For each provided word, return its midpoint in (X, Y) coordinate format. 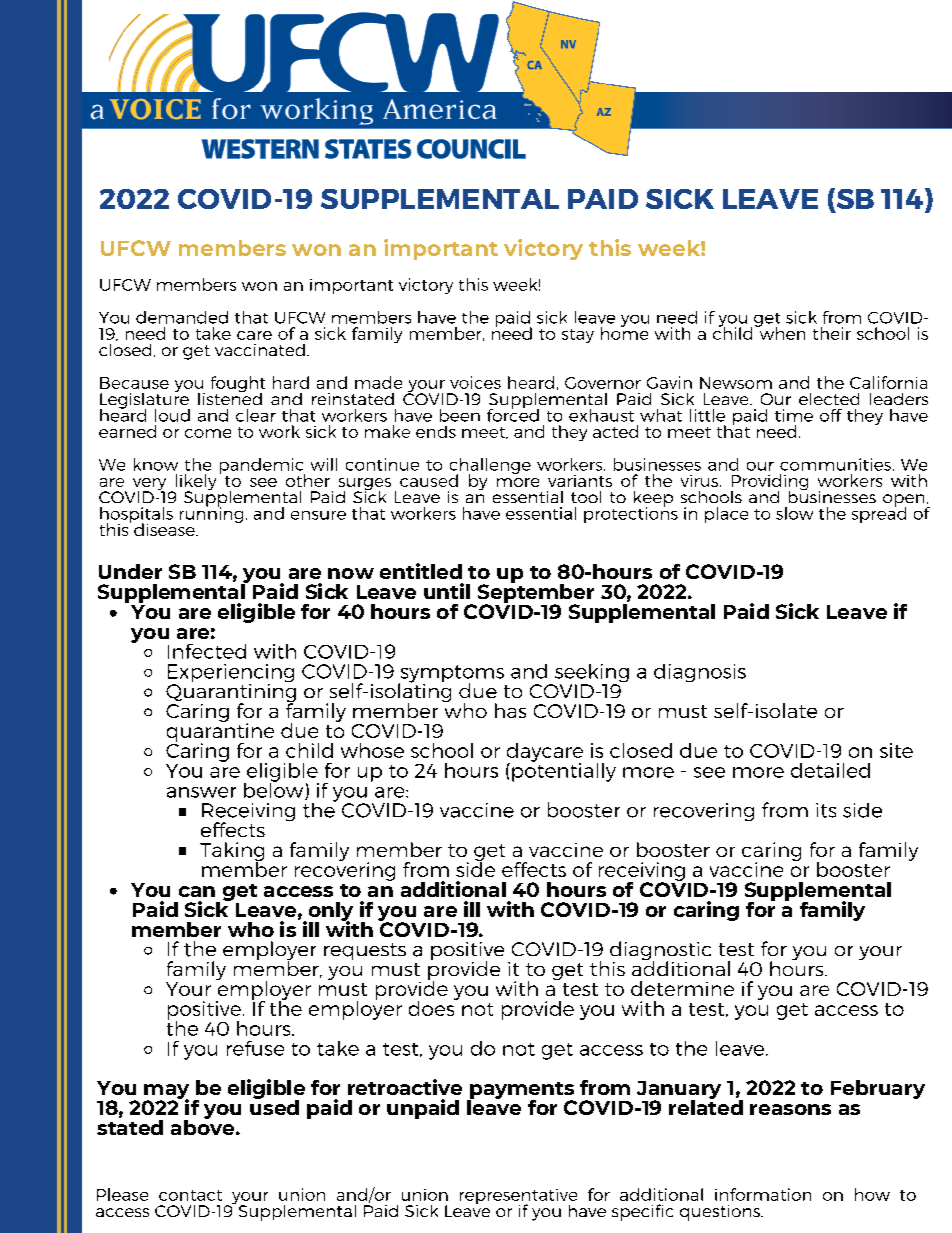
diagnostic (660, 952)
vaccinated (260, 350)
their (832, 333)
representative (518, 1198)
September (534, 593)
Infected (207, 651)
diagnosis (700, 673)
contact (190, 1195)
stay (578, 336)
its (826, 810)
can (197, 891)
